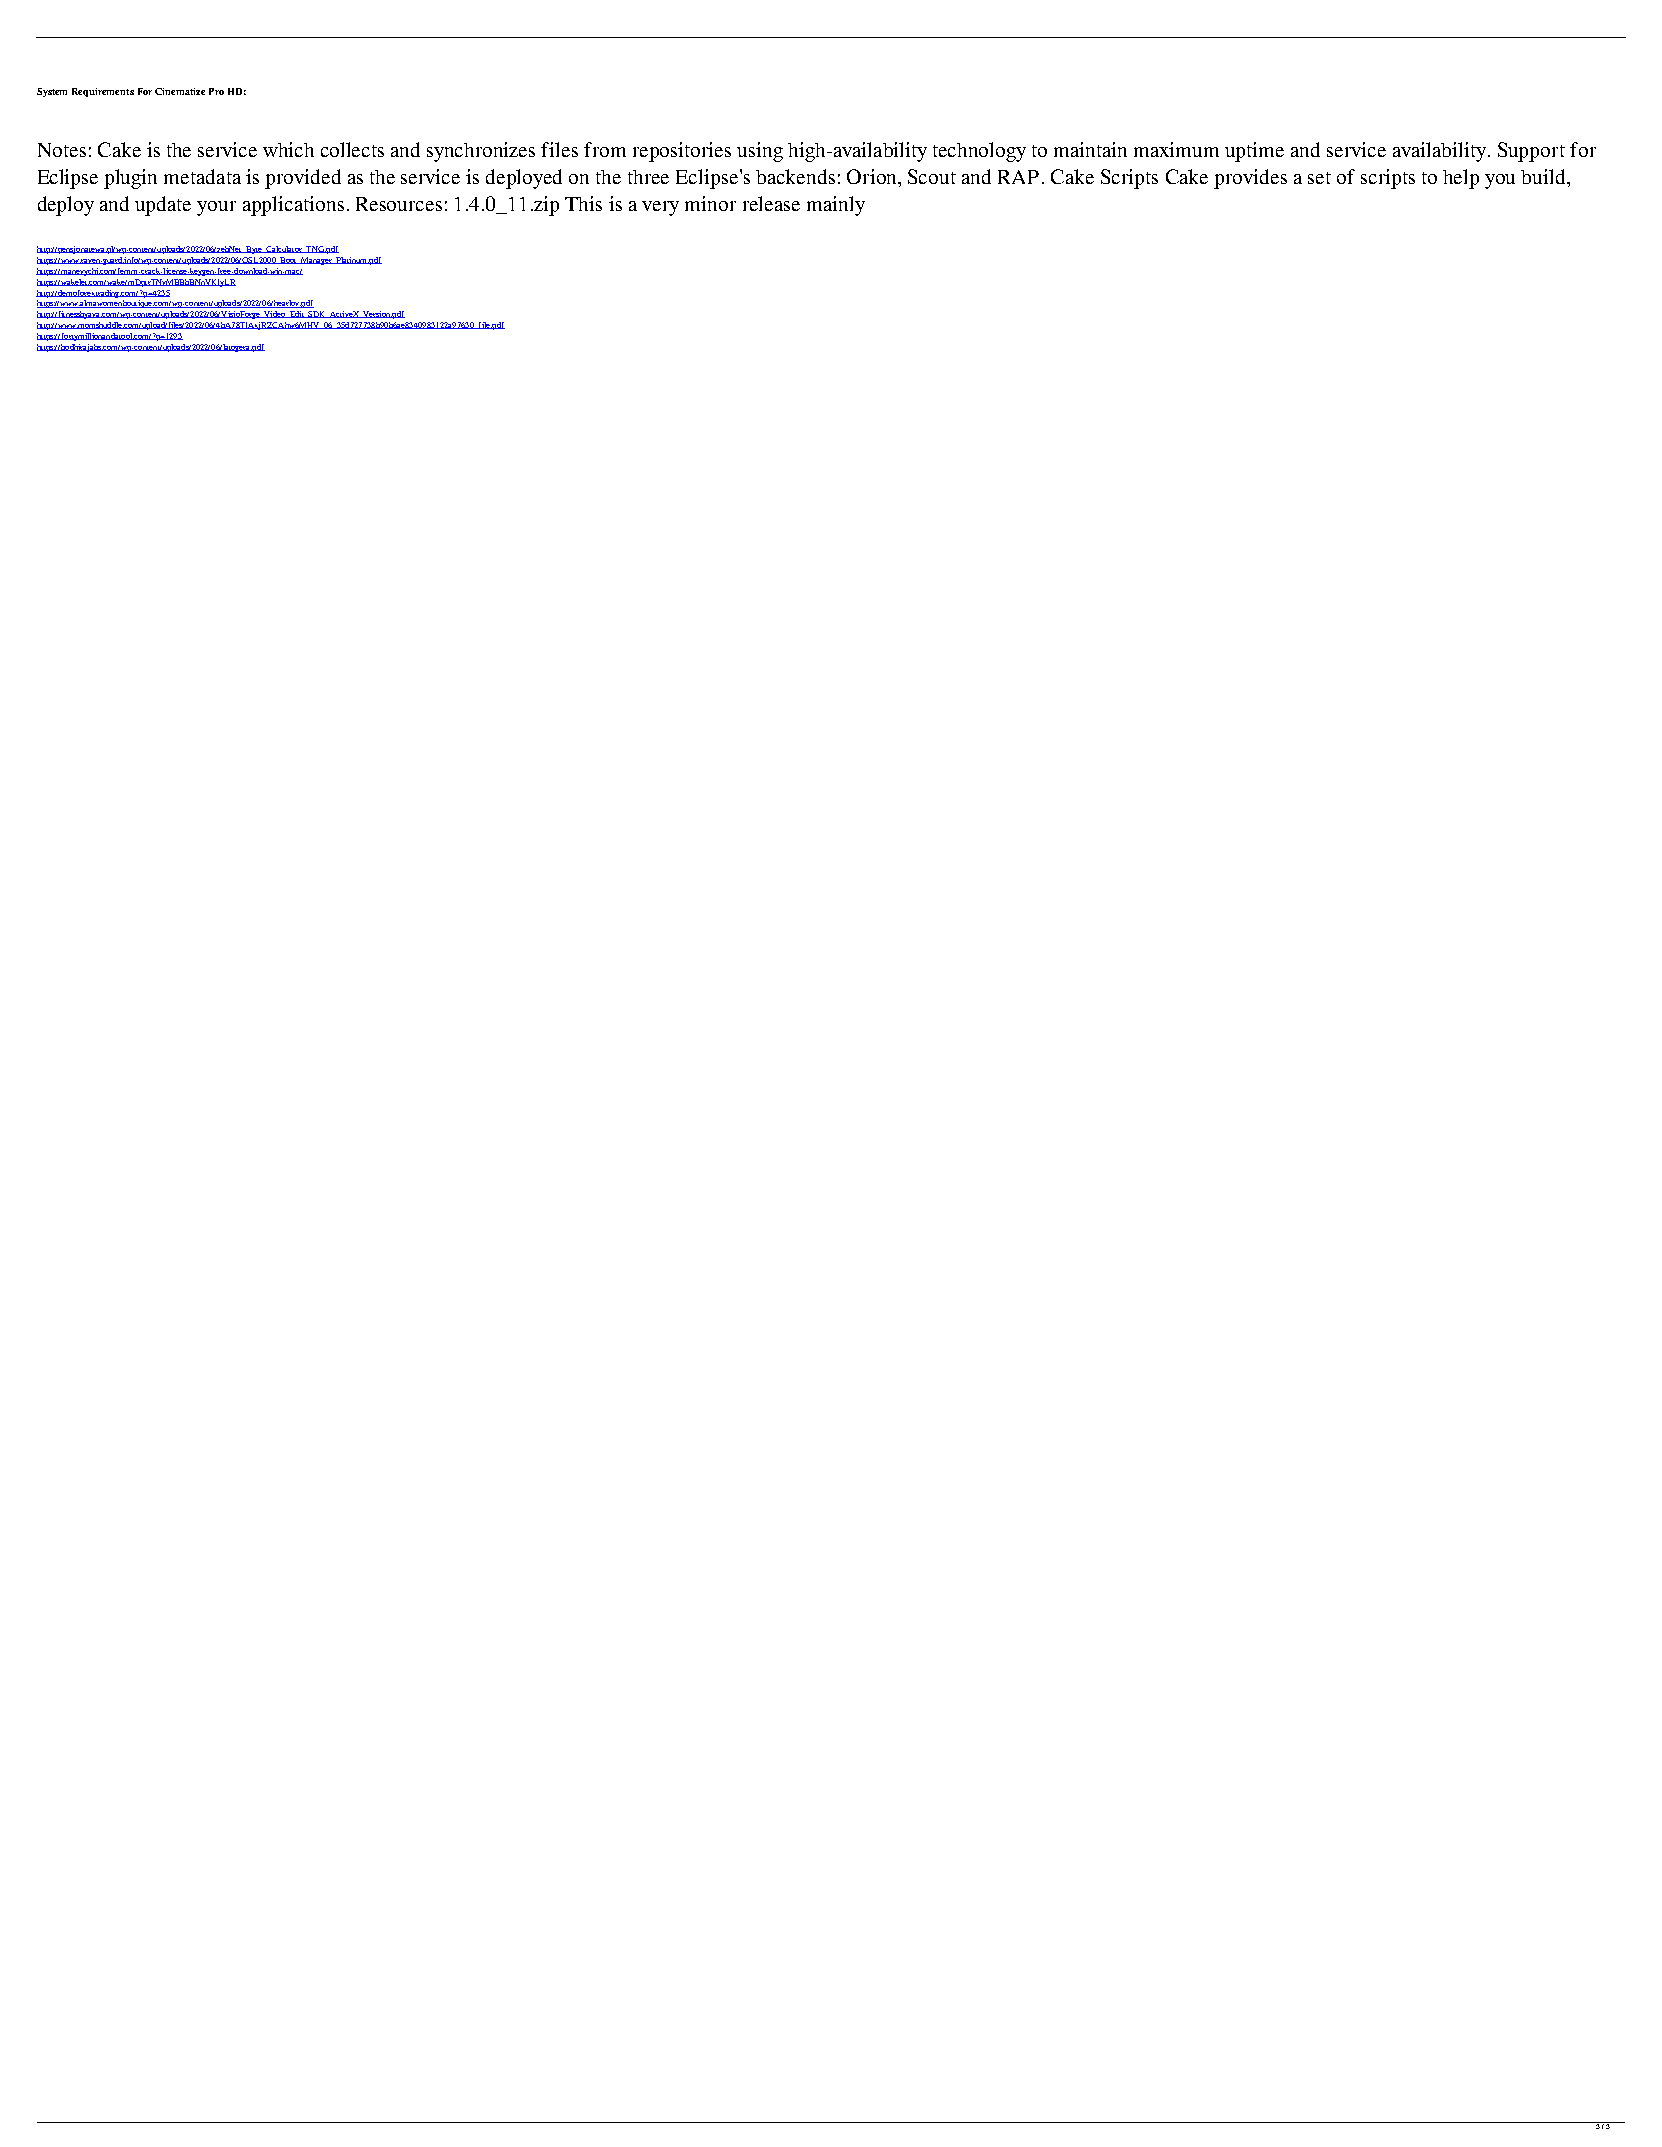 Image resolution: width=1662 pixels, height=2147 pixels. What do you see at coordinates (293, 206) in the screenshot?
I see `applications` at bounding box center [293, 206].
